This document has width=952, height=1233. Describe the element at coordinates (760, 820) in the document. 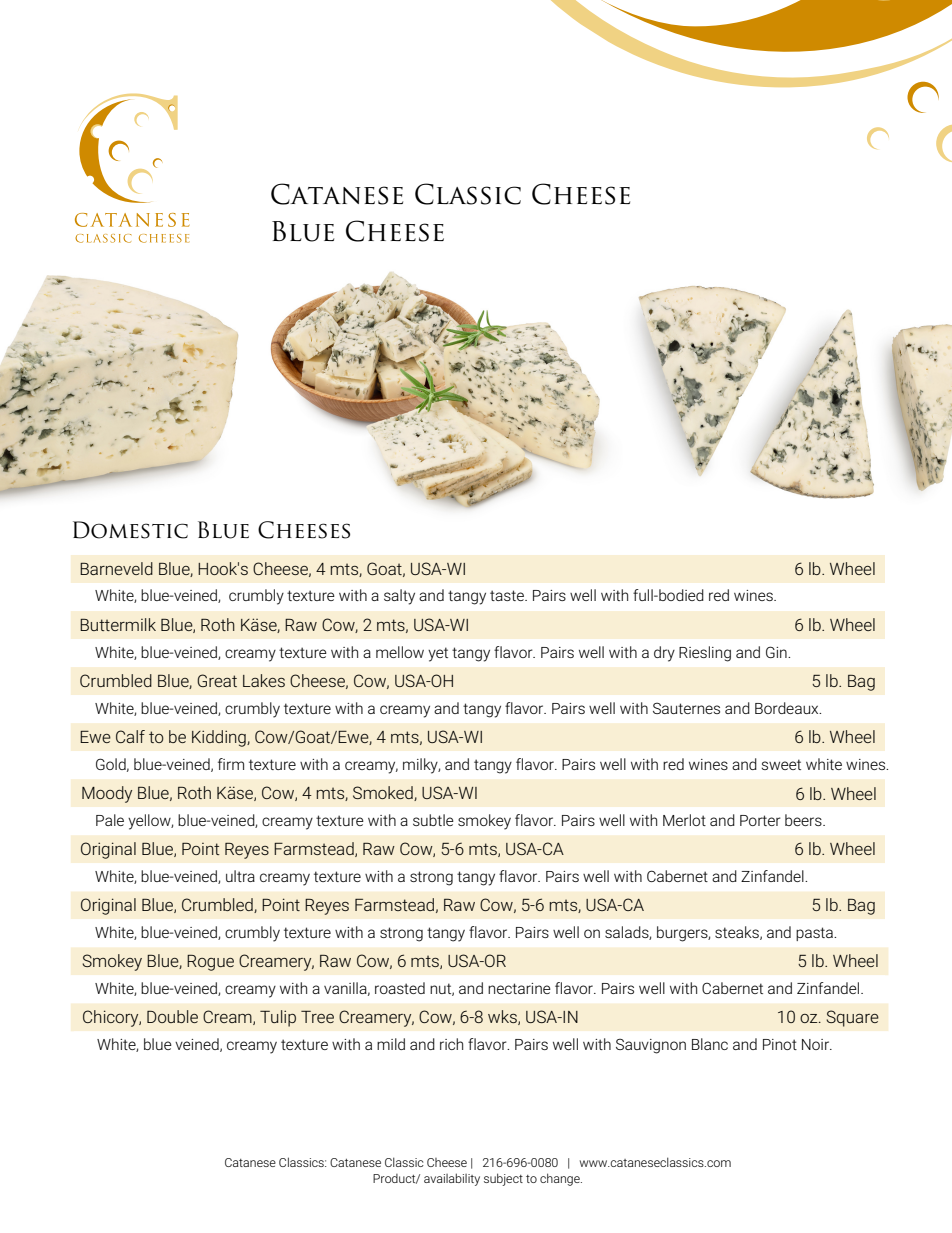

I see `Porter` at that location.
